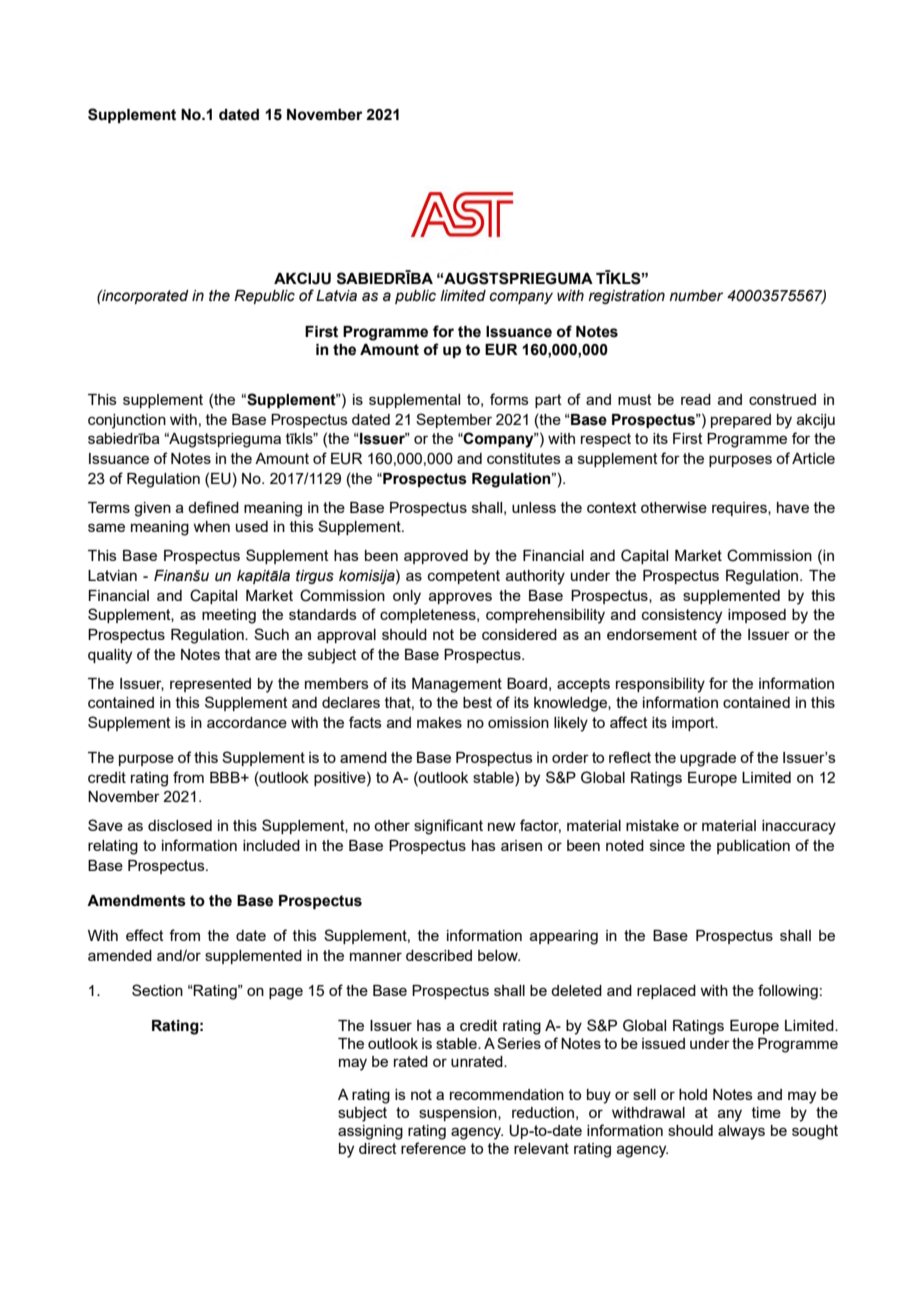  I want to click on forms, so click(509, 399).
